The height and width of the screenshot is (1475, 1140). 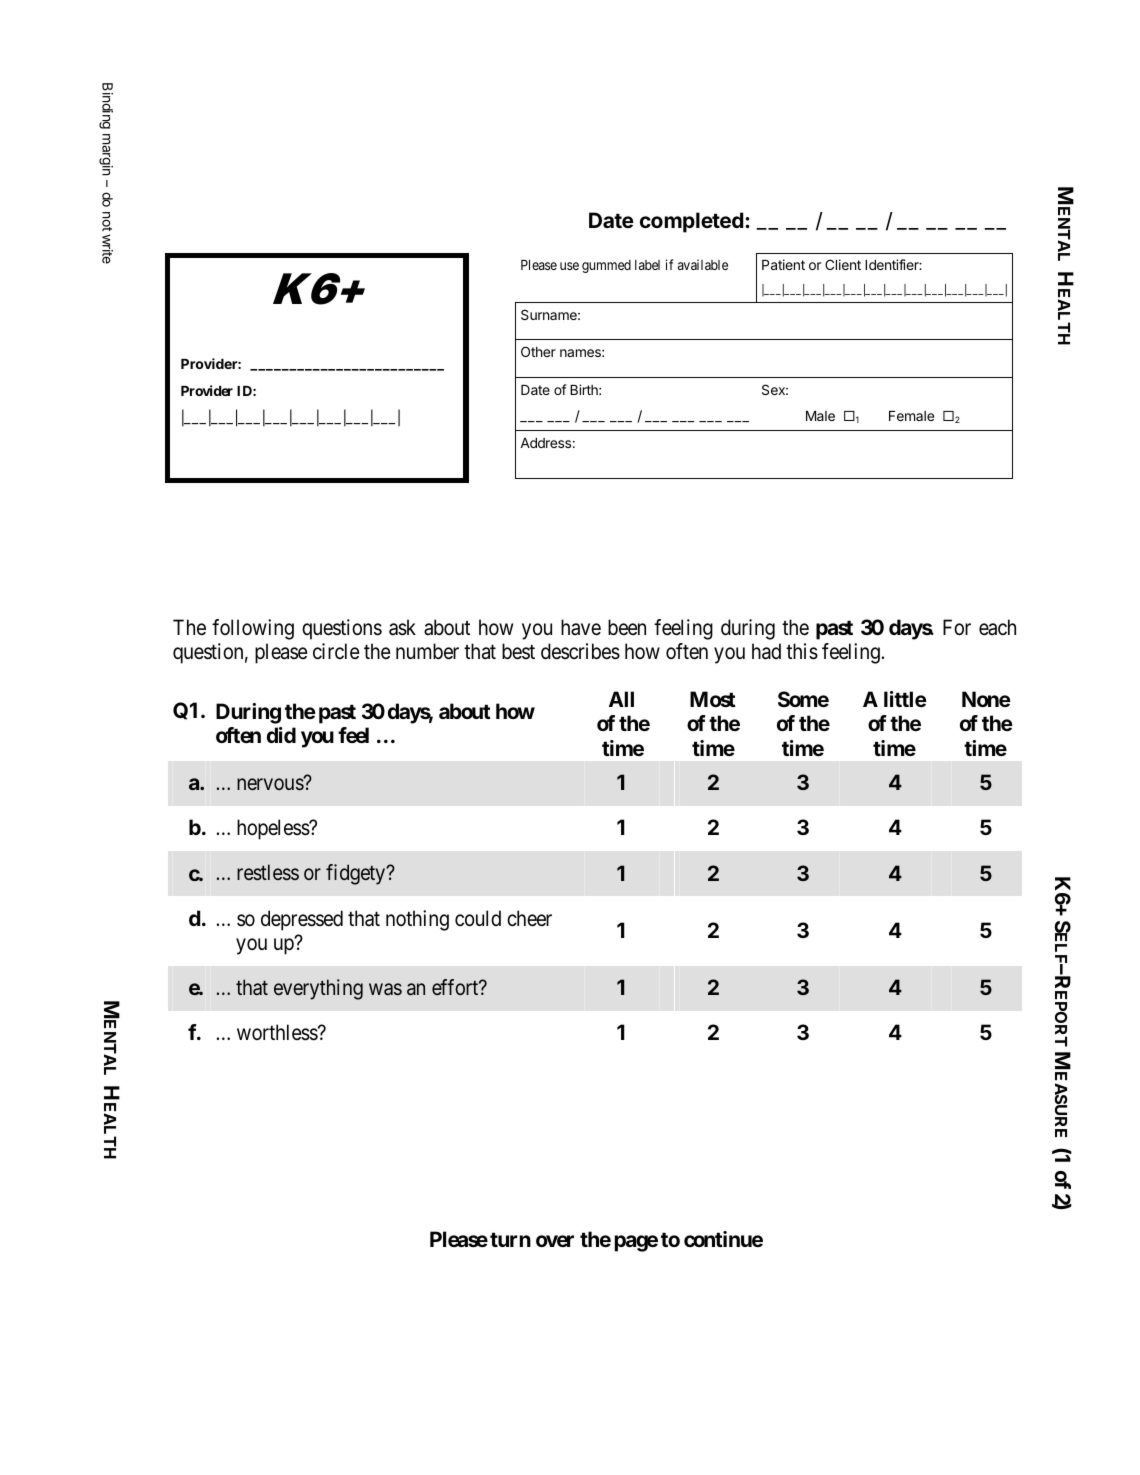 I want to click on did, so click(x=281, y=735).
